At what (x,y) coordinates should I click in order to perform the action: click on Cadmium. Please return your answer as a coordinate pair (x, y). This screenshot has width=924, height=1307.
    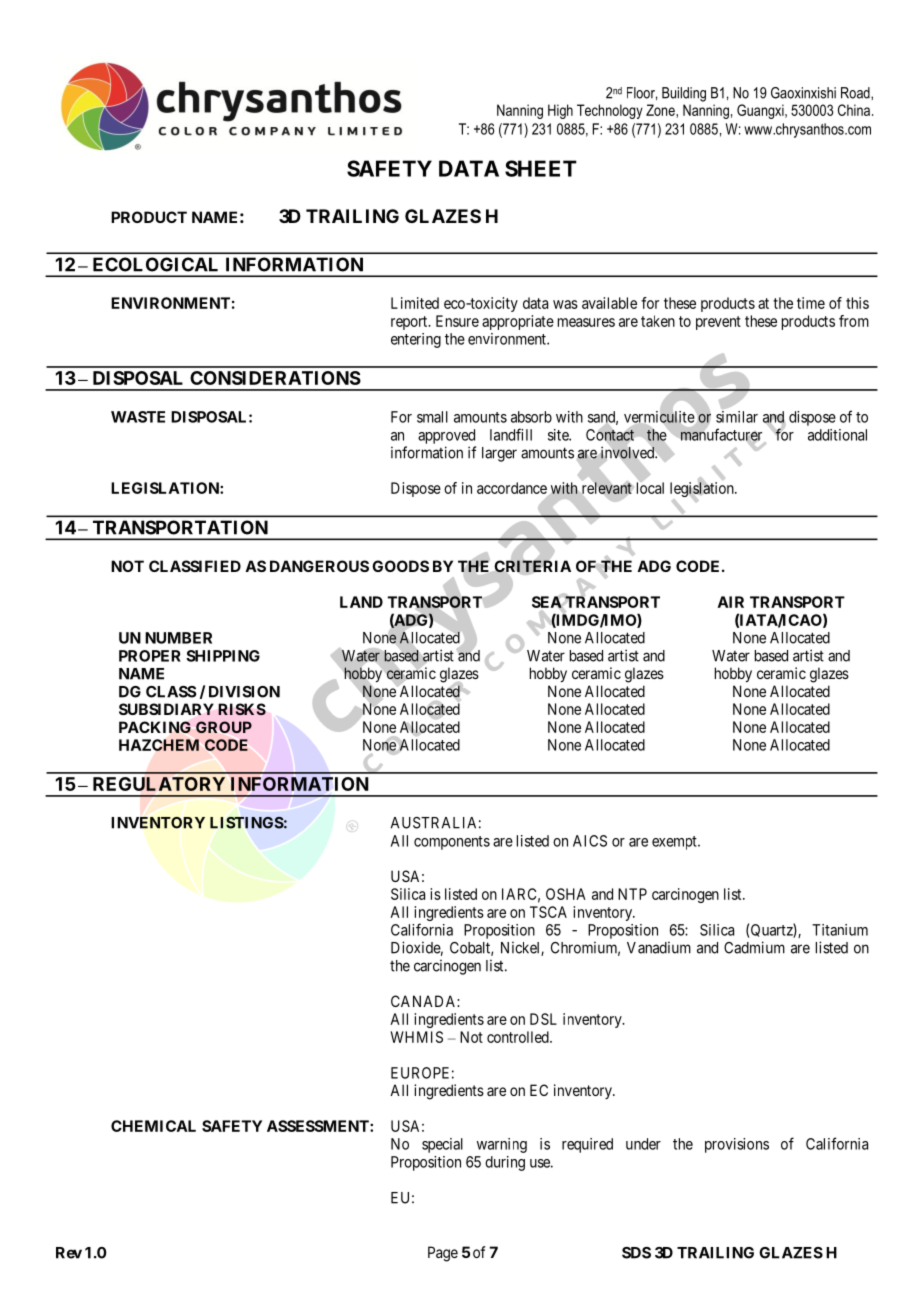
    Looking at the image, I should click on (754, 947).
